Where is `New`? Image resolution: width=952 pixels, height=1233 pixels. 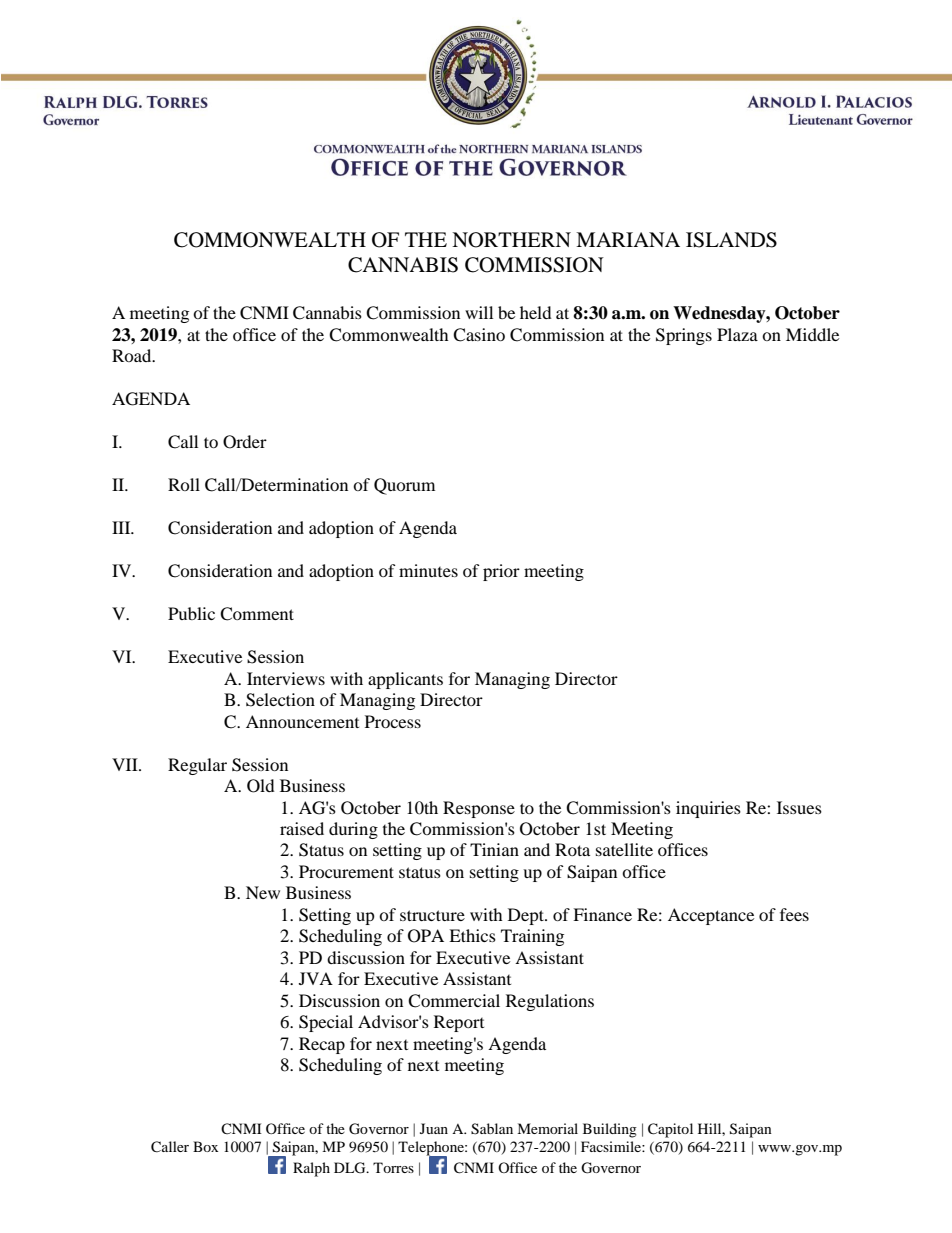
New is located at coordinates (263, 892).
